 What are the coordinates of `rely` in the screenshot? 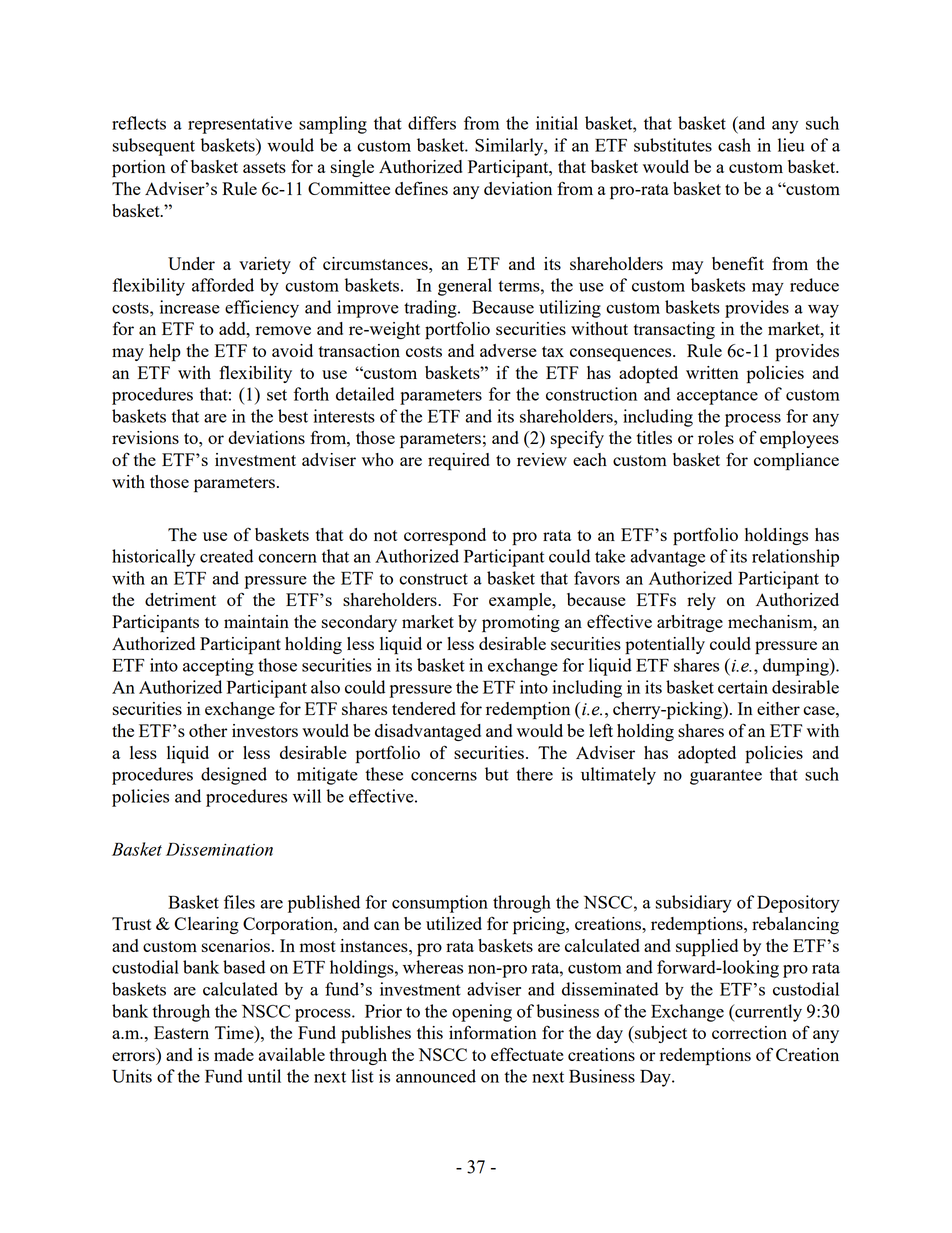 It's located at (701, 601).
